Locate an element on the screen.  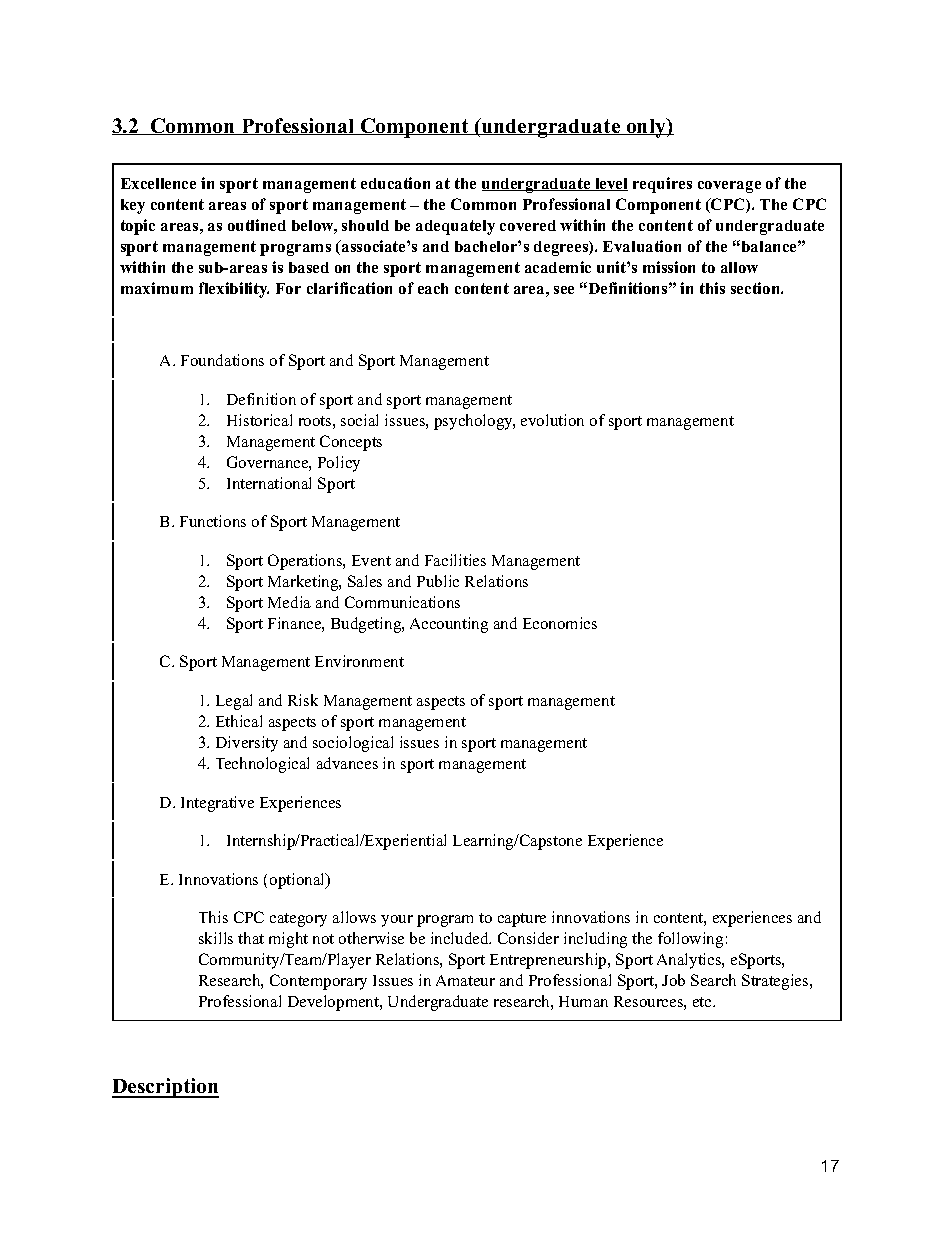
education is located at coordinates (395, 183).
